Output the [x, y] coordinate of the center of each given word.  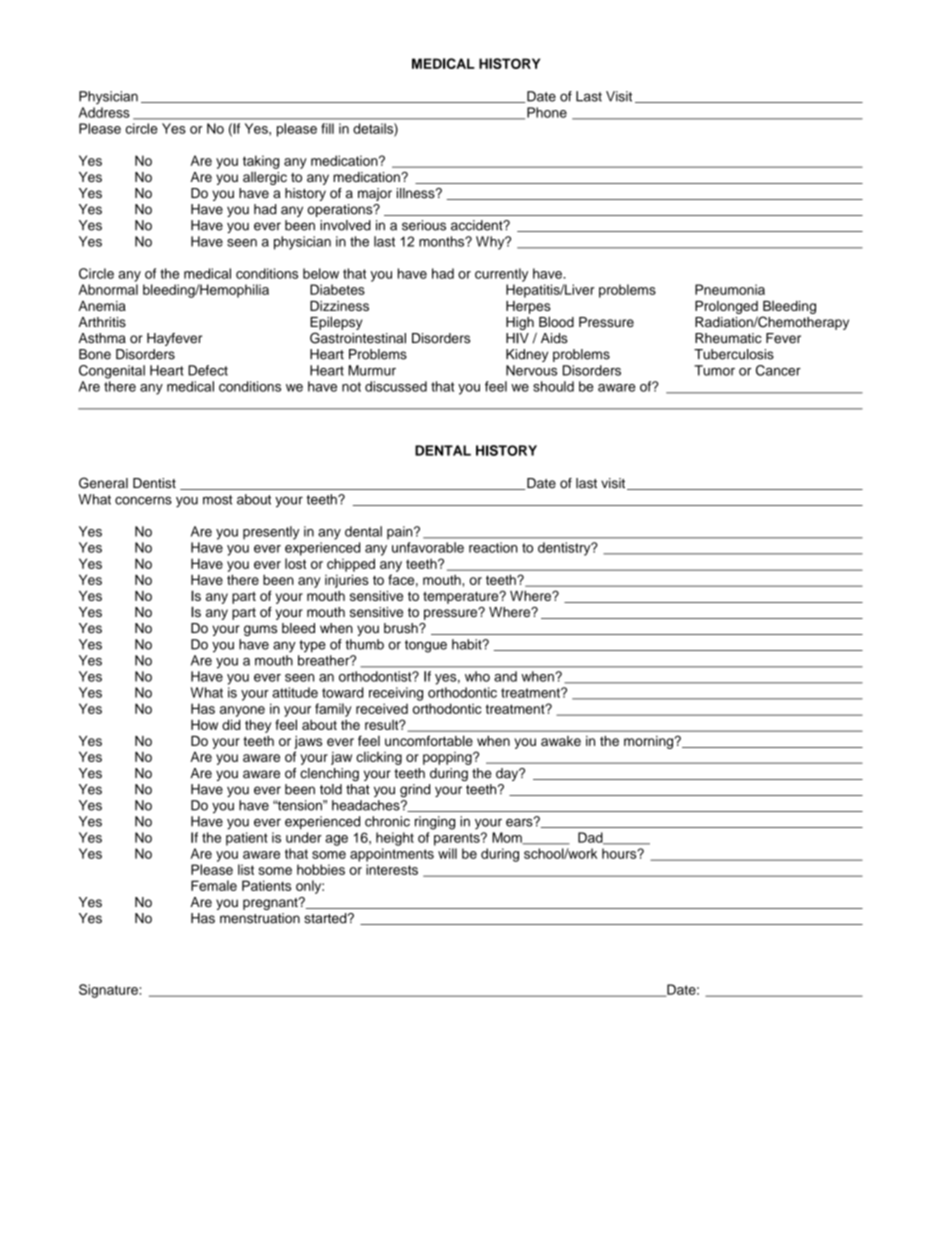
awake [561, 741]
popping [448, 758]
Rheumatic [728, 338]
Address [104, 112]
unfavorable [428, 547]
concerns [143, 500]
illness [417, 193]
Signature [109, 991]
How [204, 724]
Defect [208, 370]
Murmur [372, 370]
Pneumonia [730, 289]
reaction [493, 547]
